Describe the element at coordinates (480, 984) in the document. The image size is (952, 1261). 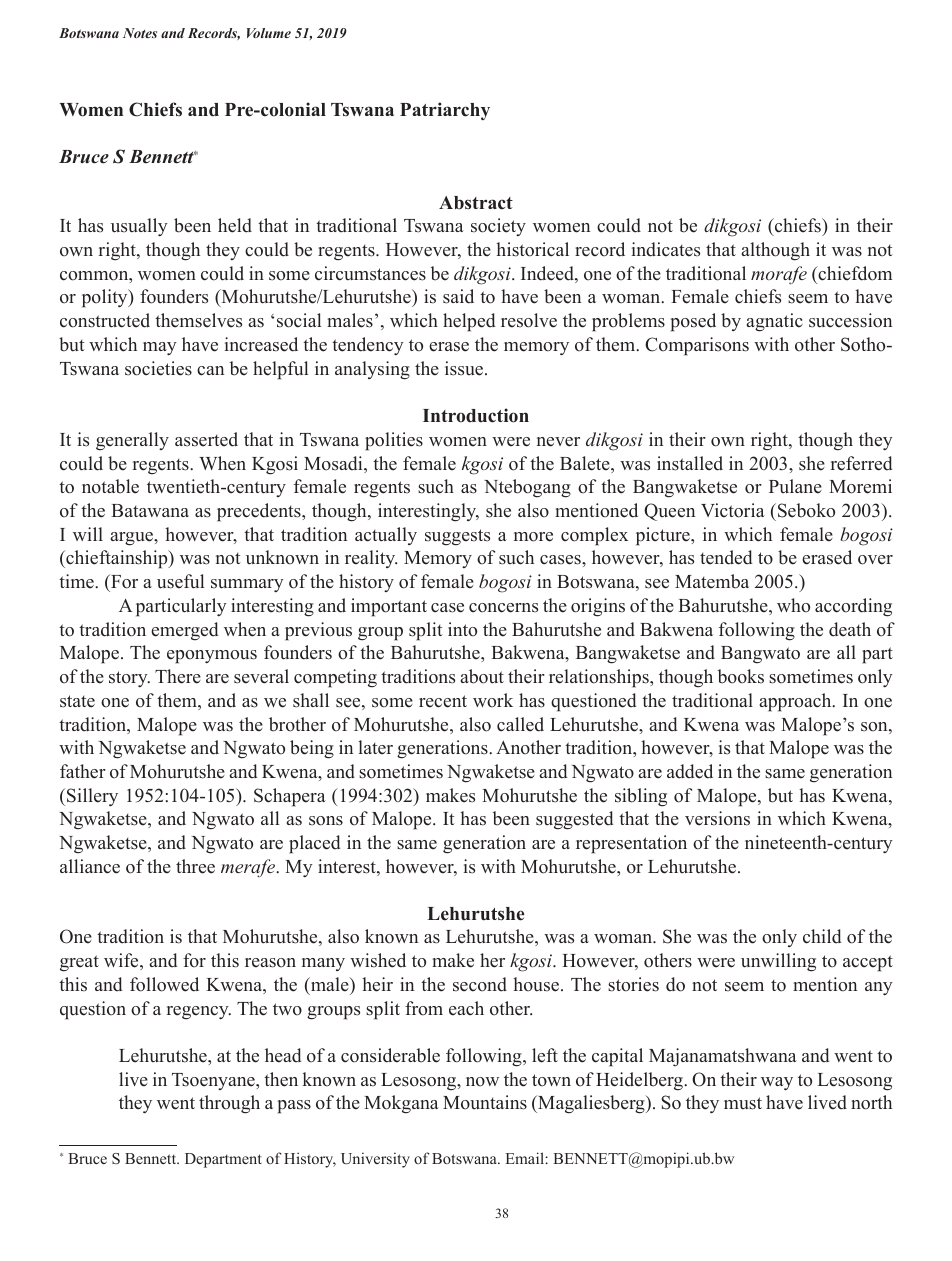
I see `second` at that location.
